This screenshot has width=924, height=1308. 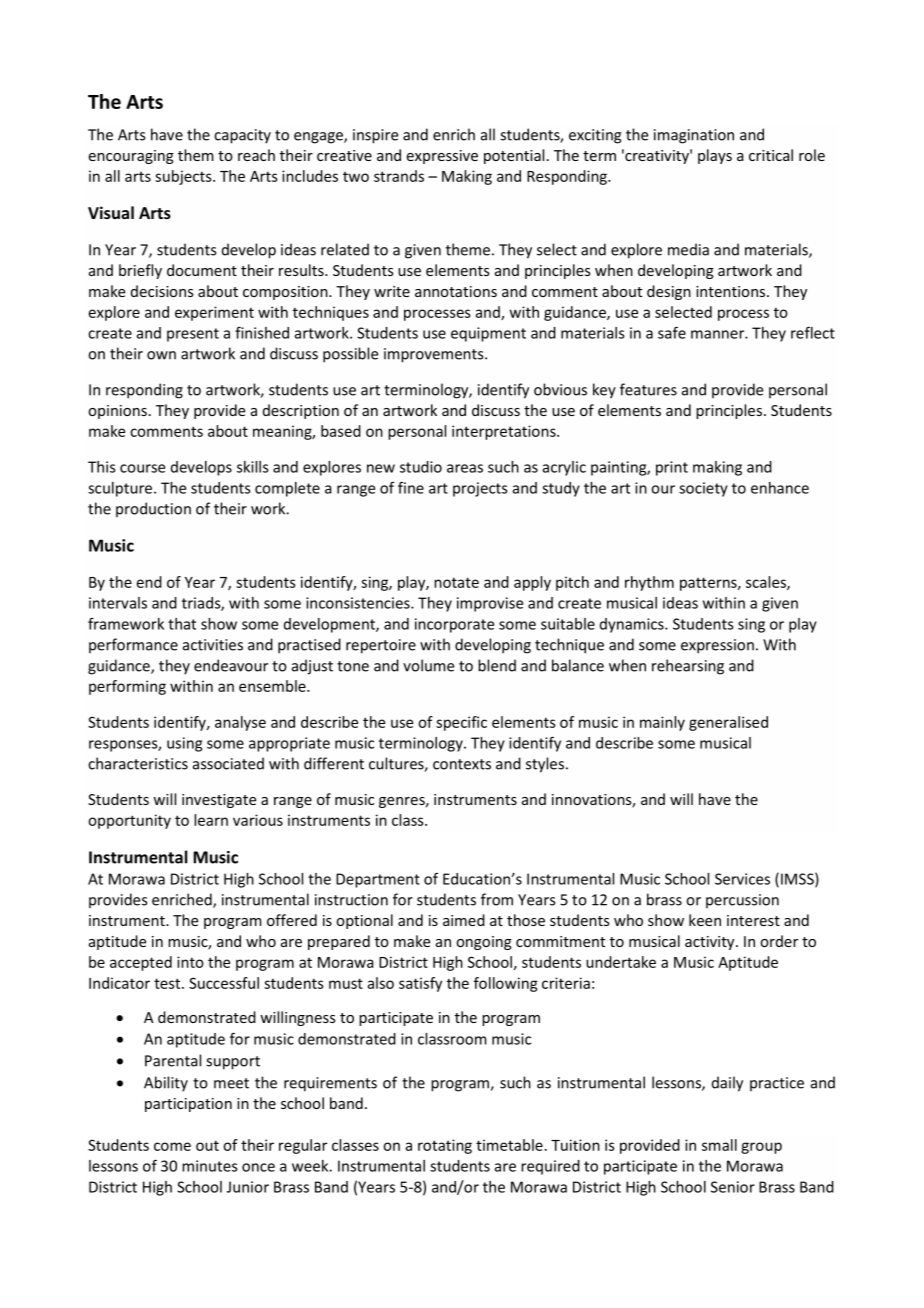 I want to click on safe, so click(x=672, y=332).
